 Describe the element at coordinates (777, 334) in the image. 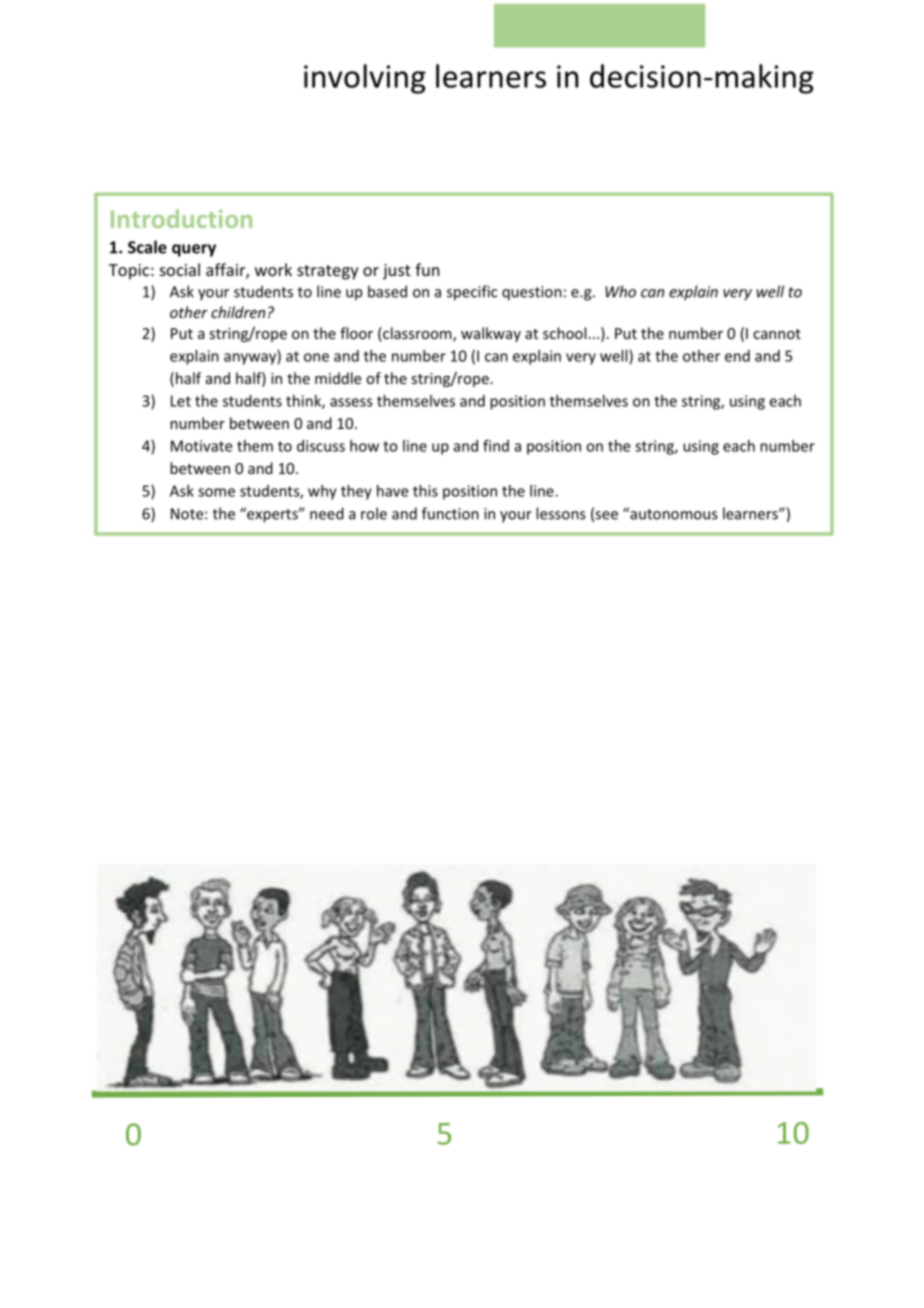

I see `cannot` at that location.
